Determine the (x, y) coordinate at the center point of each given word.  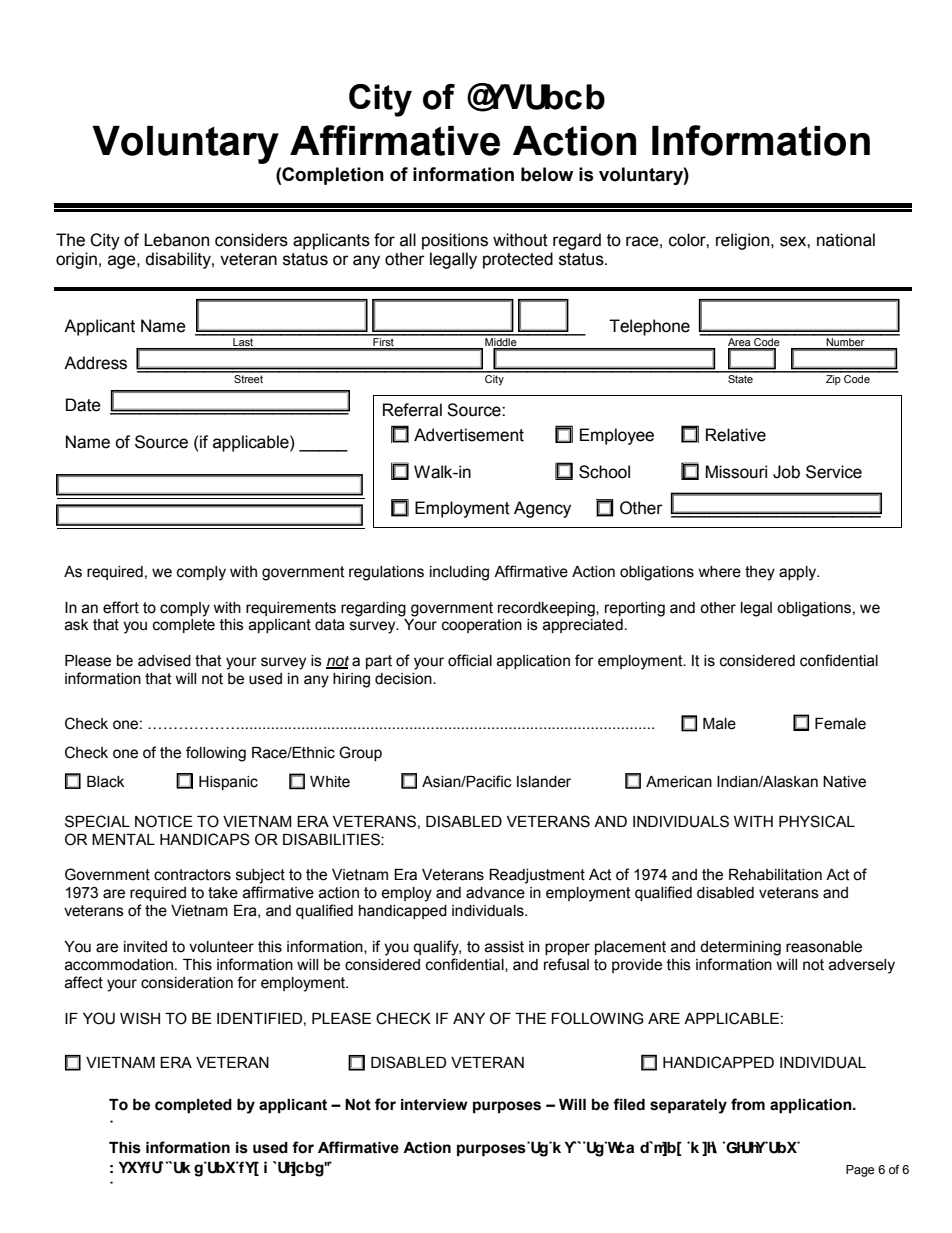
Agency (542, 509)
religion (744, 241)
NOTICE (164, 821)
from (748, 1104)
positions (455, 241)
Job (786, 472)
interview (434, 1105)
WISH (140, 1018)
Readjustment (537, 876)
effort (121, 607)
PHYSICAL (817, 821)
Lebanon (176, 240)
